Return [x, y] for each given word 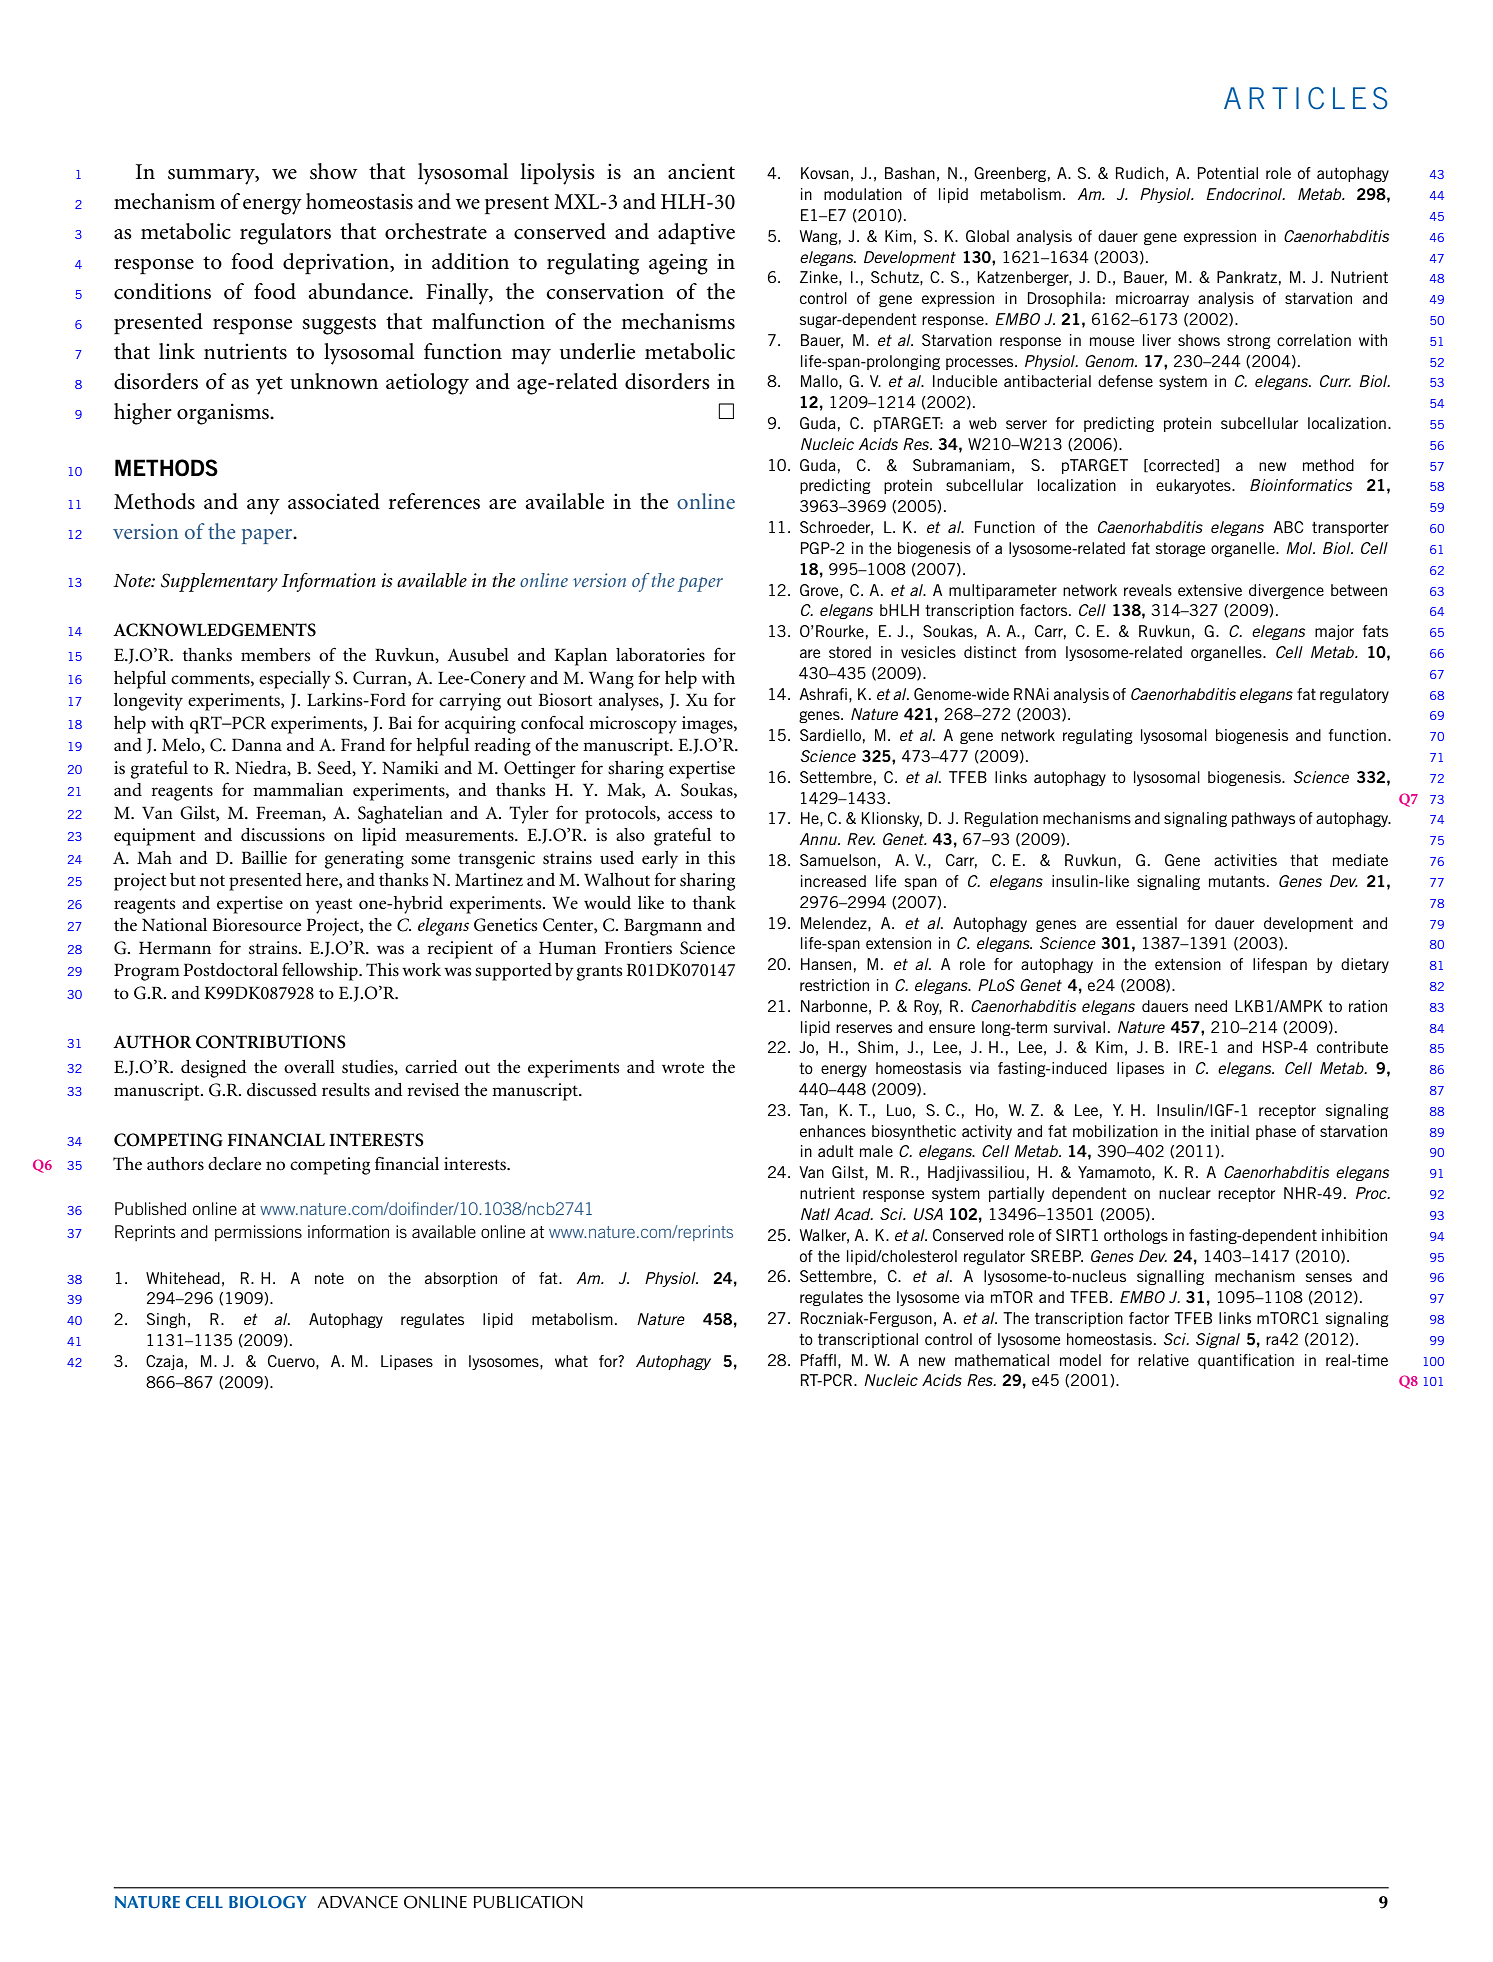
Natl [815, 1214]
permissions [258, 1233]
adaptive [696, 234]
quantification [1246, 1361]
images [708, 725]
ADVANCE [357, 1902]
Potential [1228, 173]
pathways [1263, 819]
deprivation [337, 264]
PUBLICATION [528, 1902]
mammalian [298, 789]
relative [1163, 1360]
